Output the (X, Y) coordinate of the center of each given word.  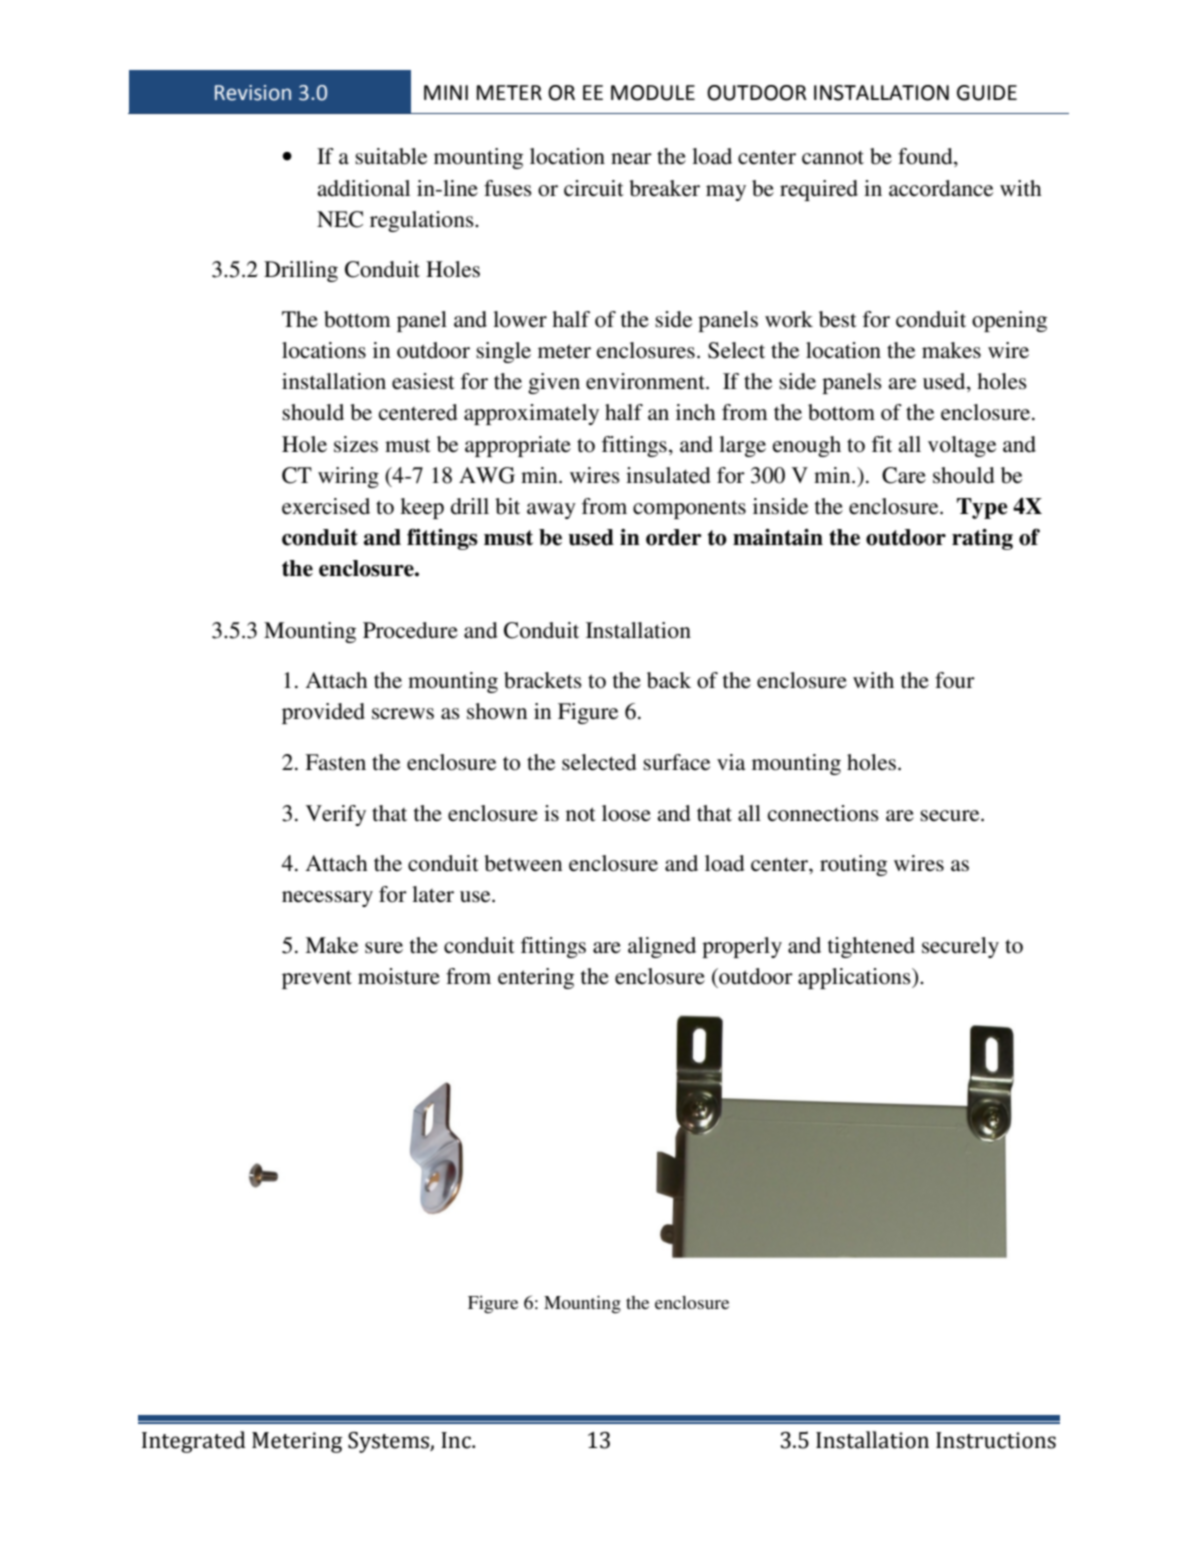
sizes (356, 444)
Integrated (194, 1442)
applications (855, 978)
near (631, 159)
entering (536, 978)
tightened (871, 947)
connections (823, 813)
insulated (668, 475)
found (926, 157)
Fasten (335, 762)
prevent (317, 979)
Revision (253, 93)
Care (904, 475)
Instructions (996, 1440)
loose (626, 813)
